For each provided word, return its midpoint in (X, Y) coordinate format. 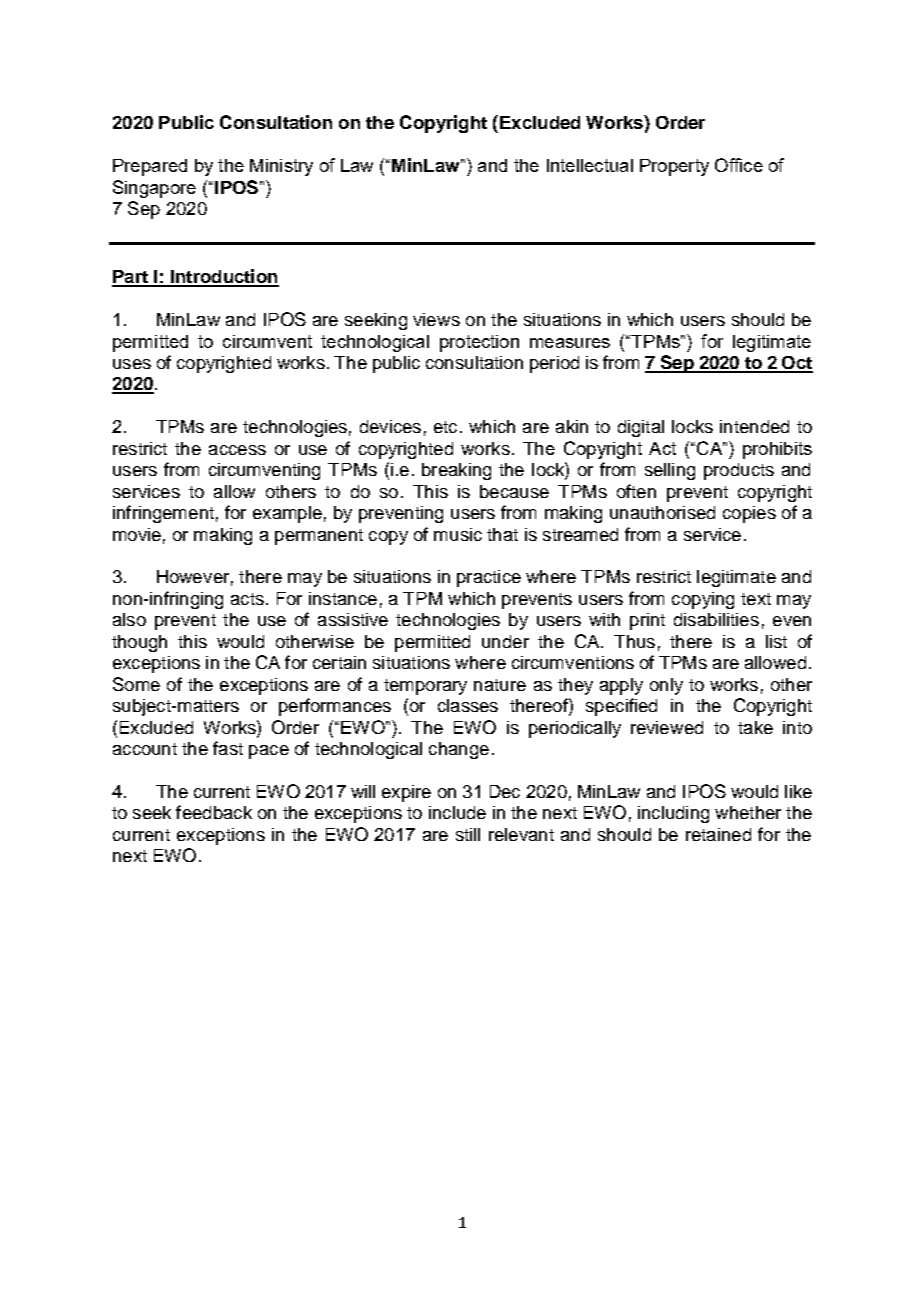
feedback (214, 812)
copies (749, 514)
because (514, 491)
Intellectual (590, 165)
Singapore (154, 189)
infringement (163, 514)
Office (739, 165)
